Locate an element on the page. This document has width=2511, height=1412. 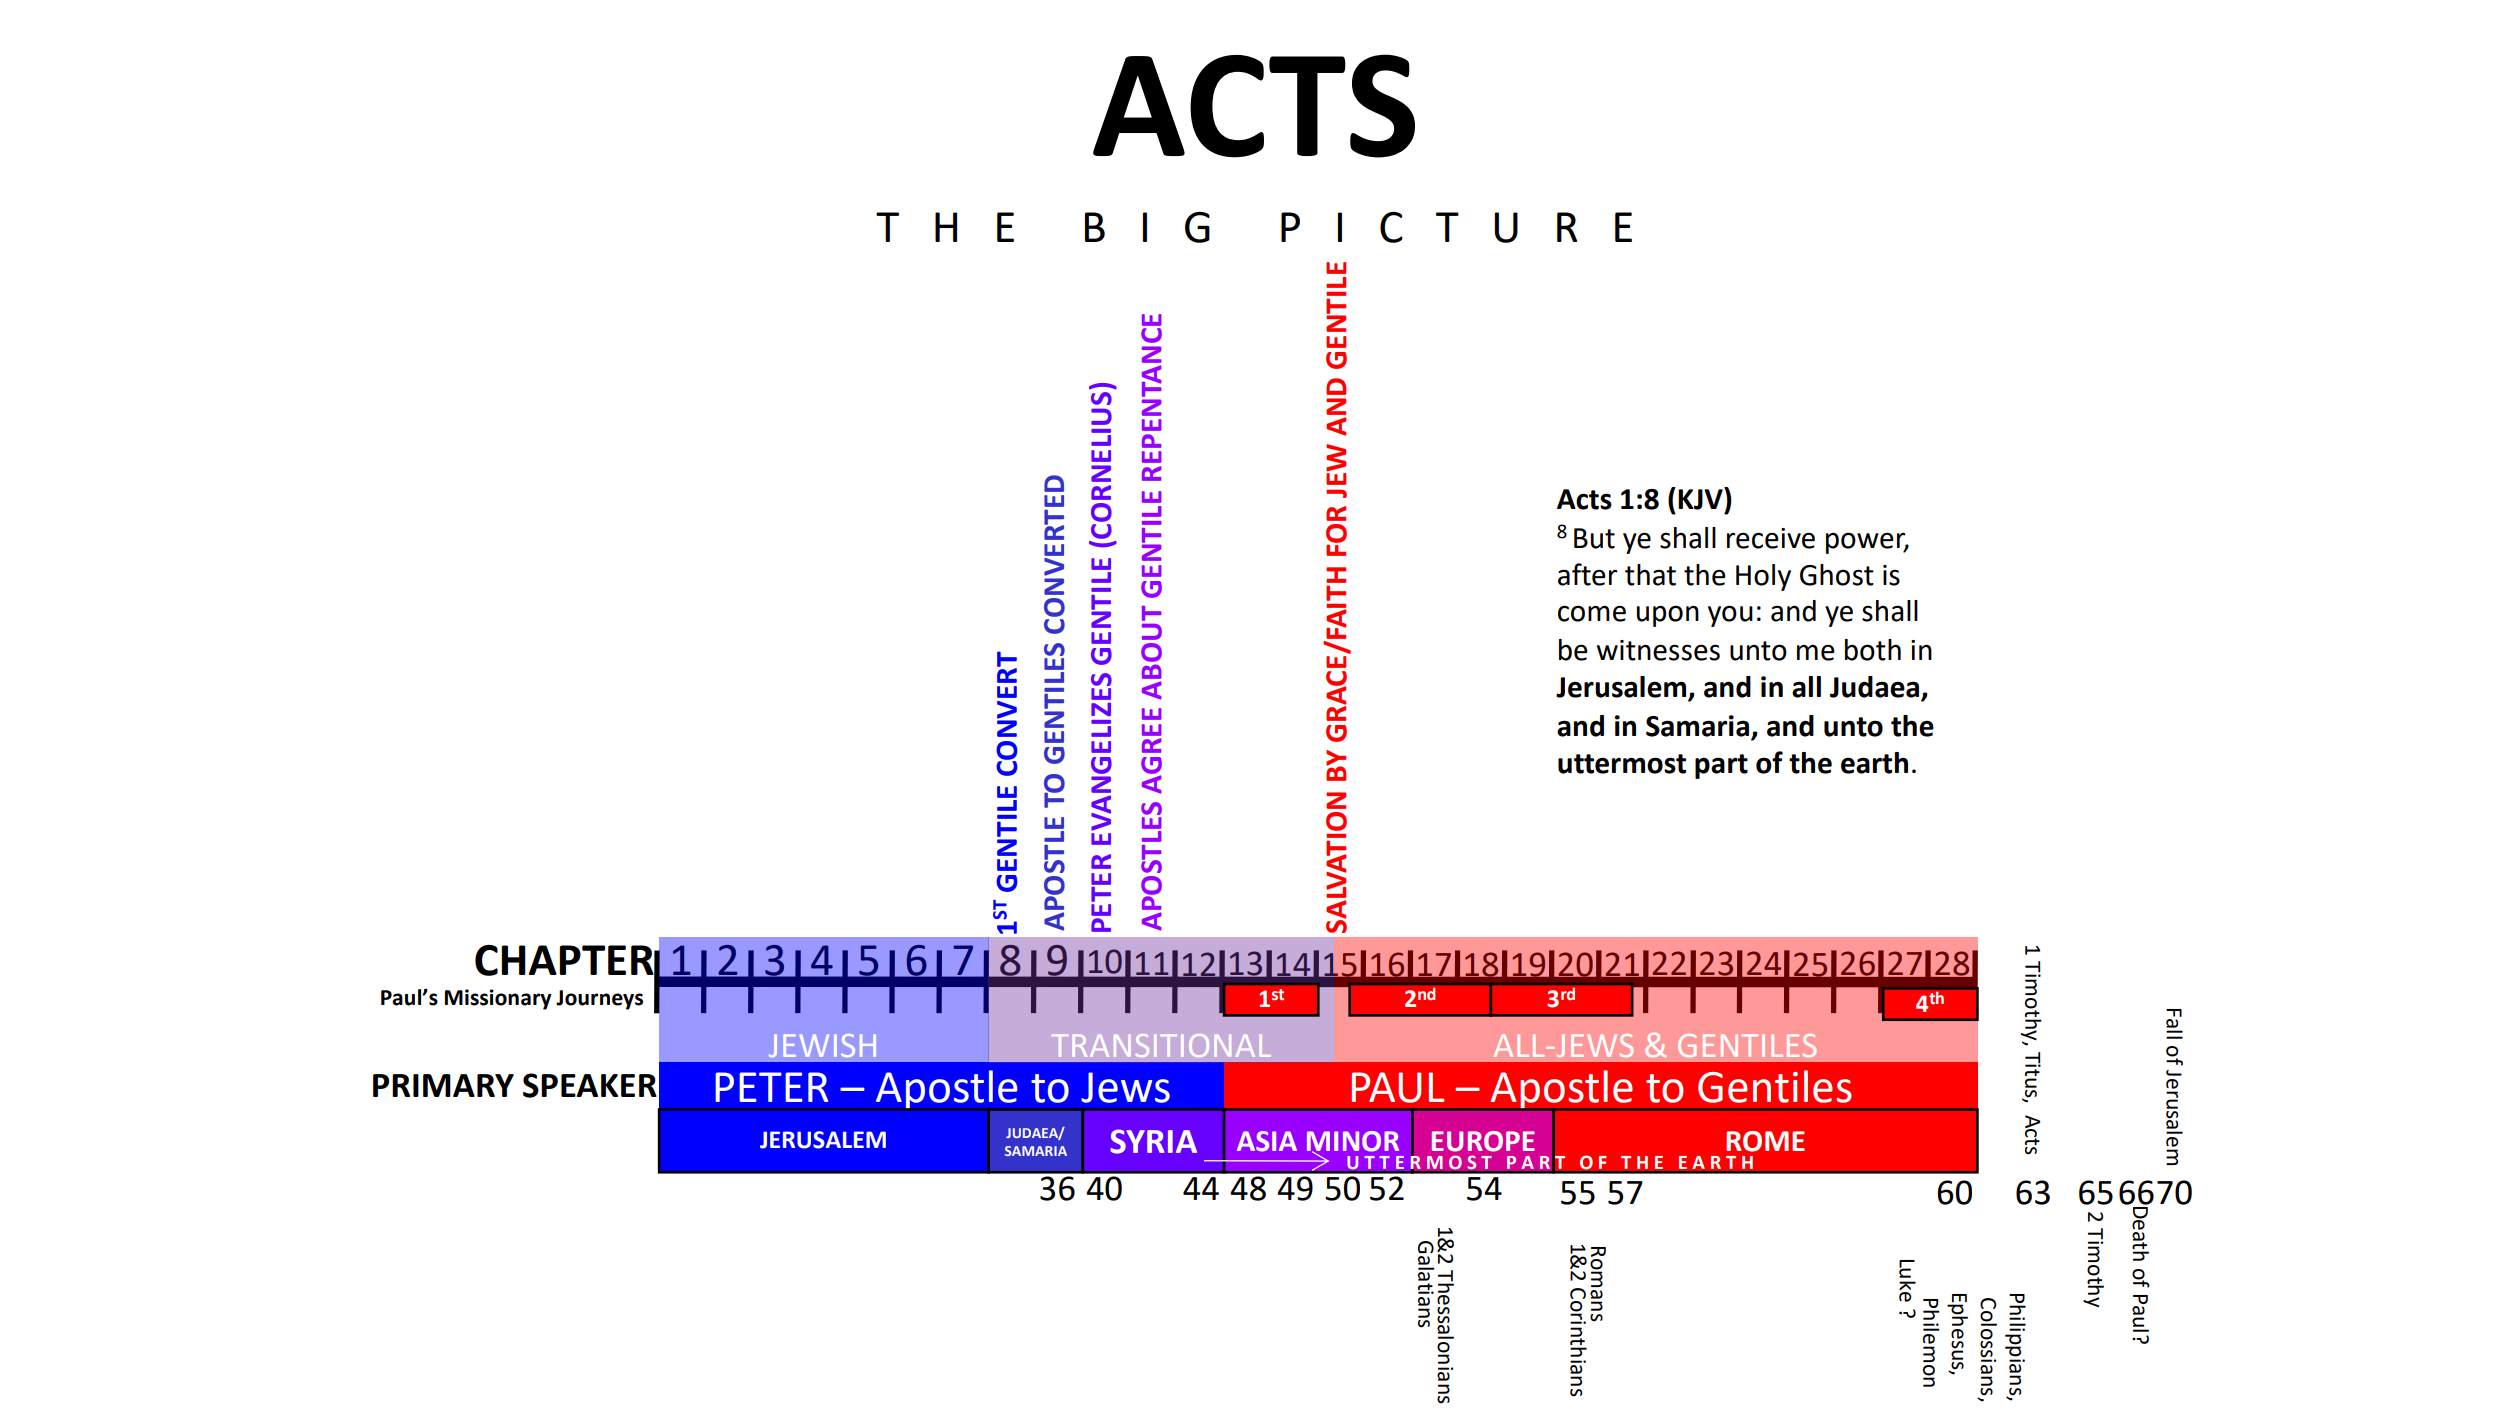
SYRIA is located at coordinates (1153, 1141).
